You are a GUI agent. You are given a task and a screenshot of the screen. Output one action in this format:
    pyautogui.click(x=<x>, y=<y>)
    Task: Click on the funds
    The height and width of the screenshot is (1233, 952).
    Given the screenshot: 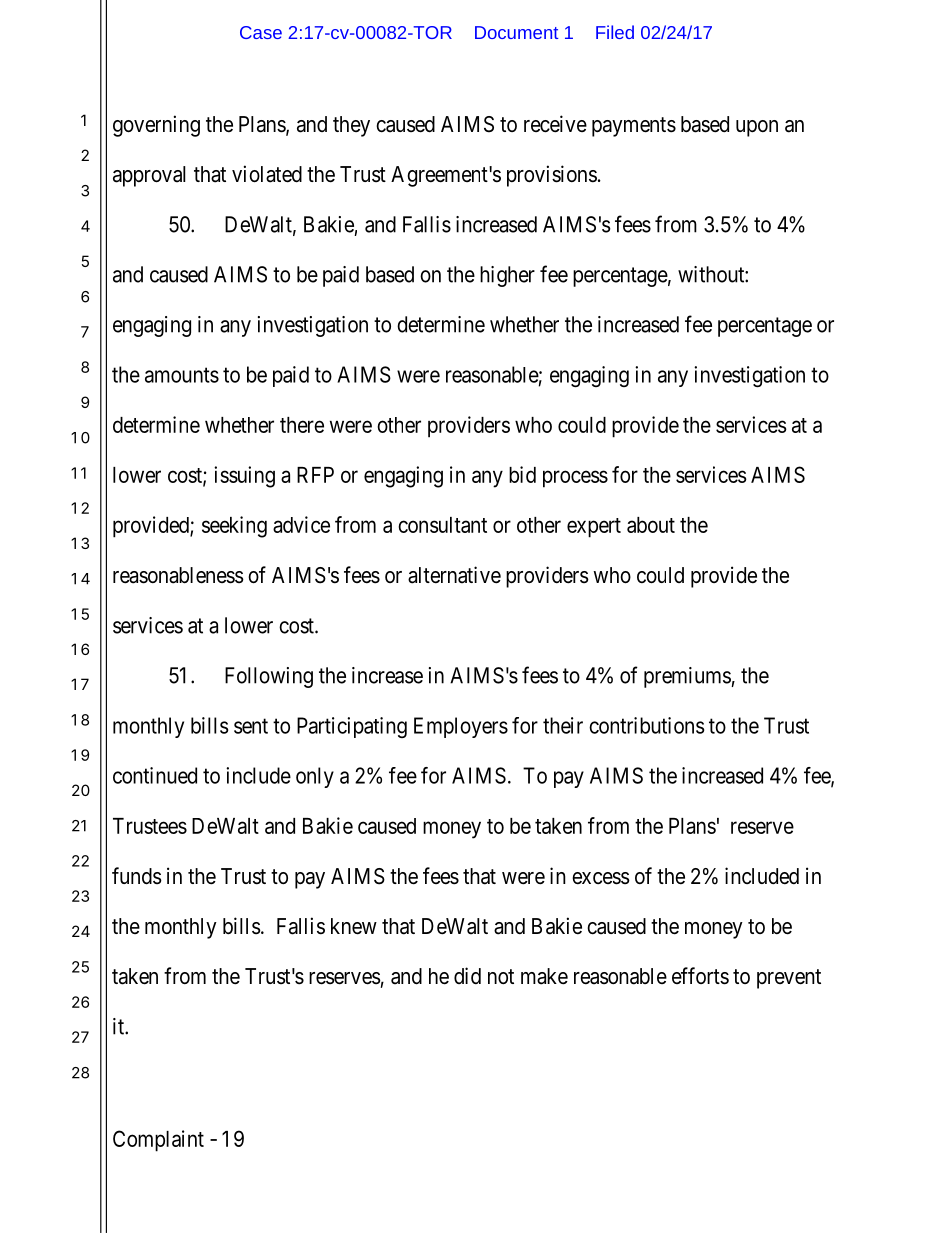 What is the action you would take?
    pyautogui.click(x=137, y=876)
